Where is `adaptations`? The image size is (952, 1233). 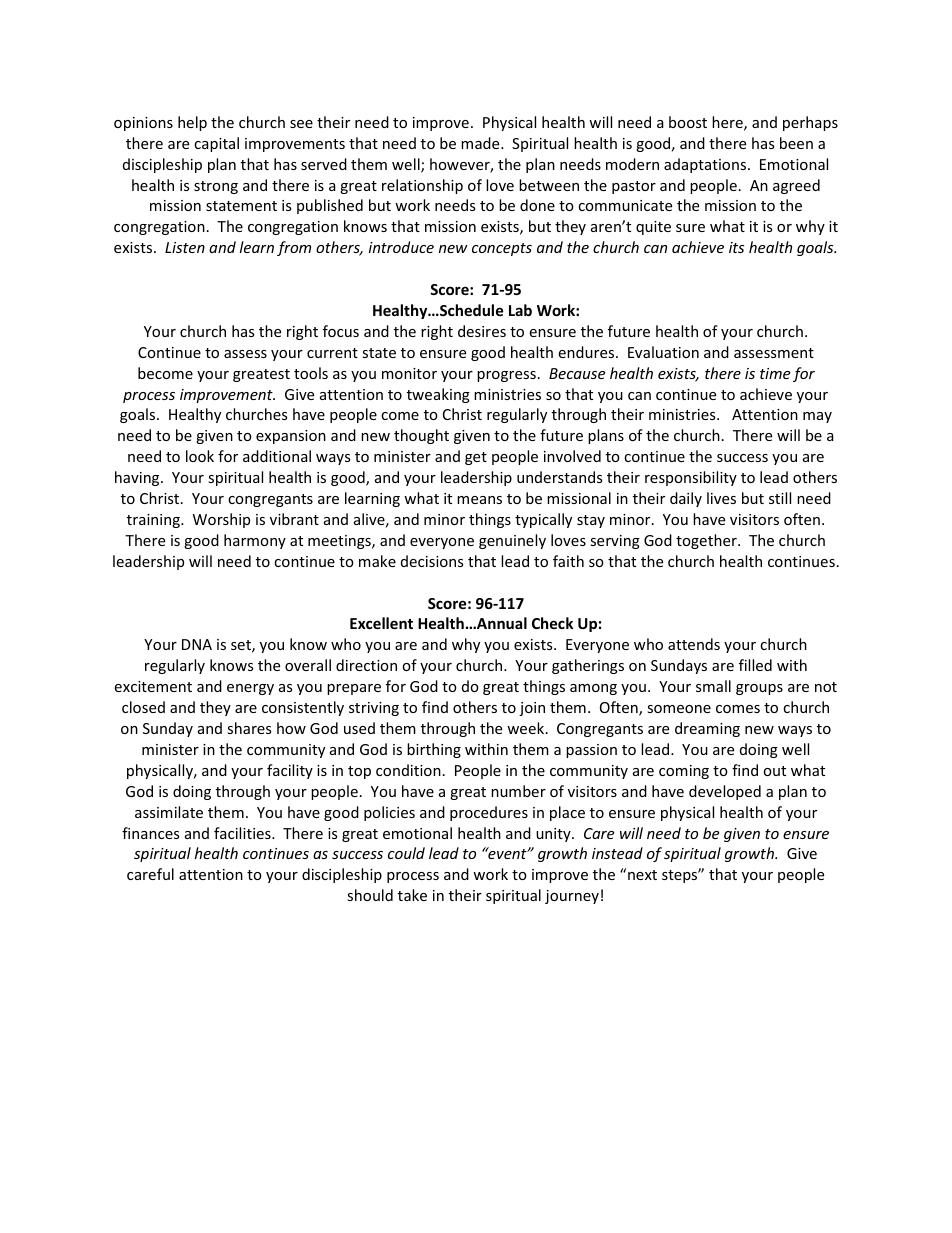
adaptations is located at coordinates (706, 165).
